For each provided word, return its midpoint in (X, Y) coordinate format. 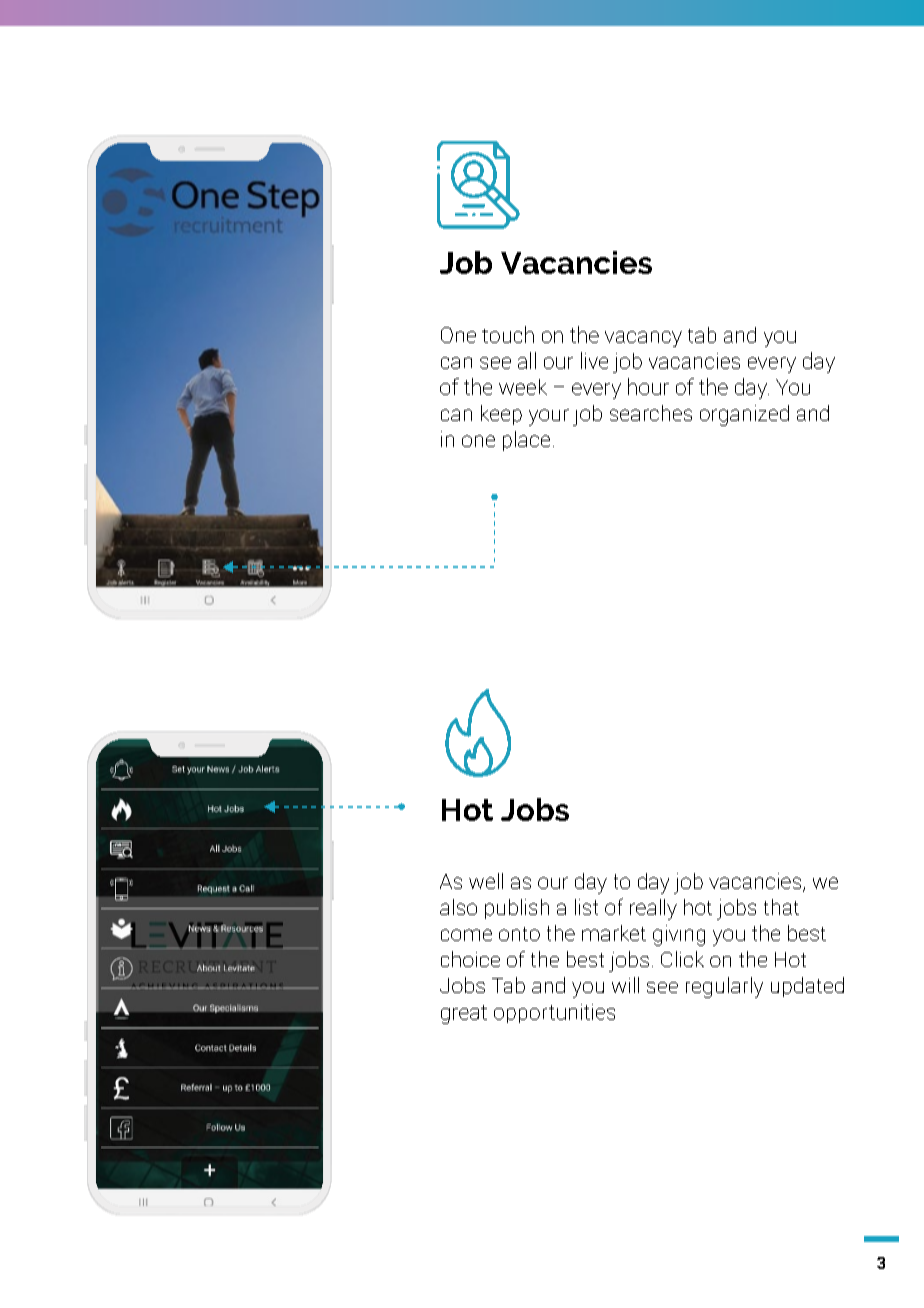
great (464, 1014)
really (653, 909)
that (781, 907)
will (625, 985)
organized (744, 415)
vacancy (643, 339)
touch (508, 334)
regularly (724, 987)
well (486, 881)
